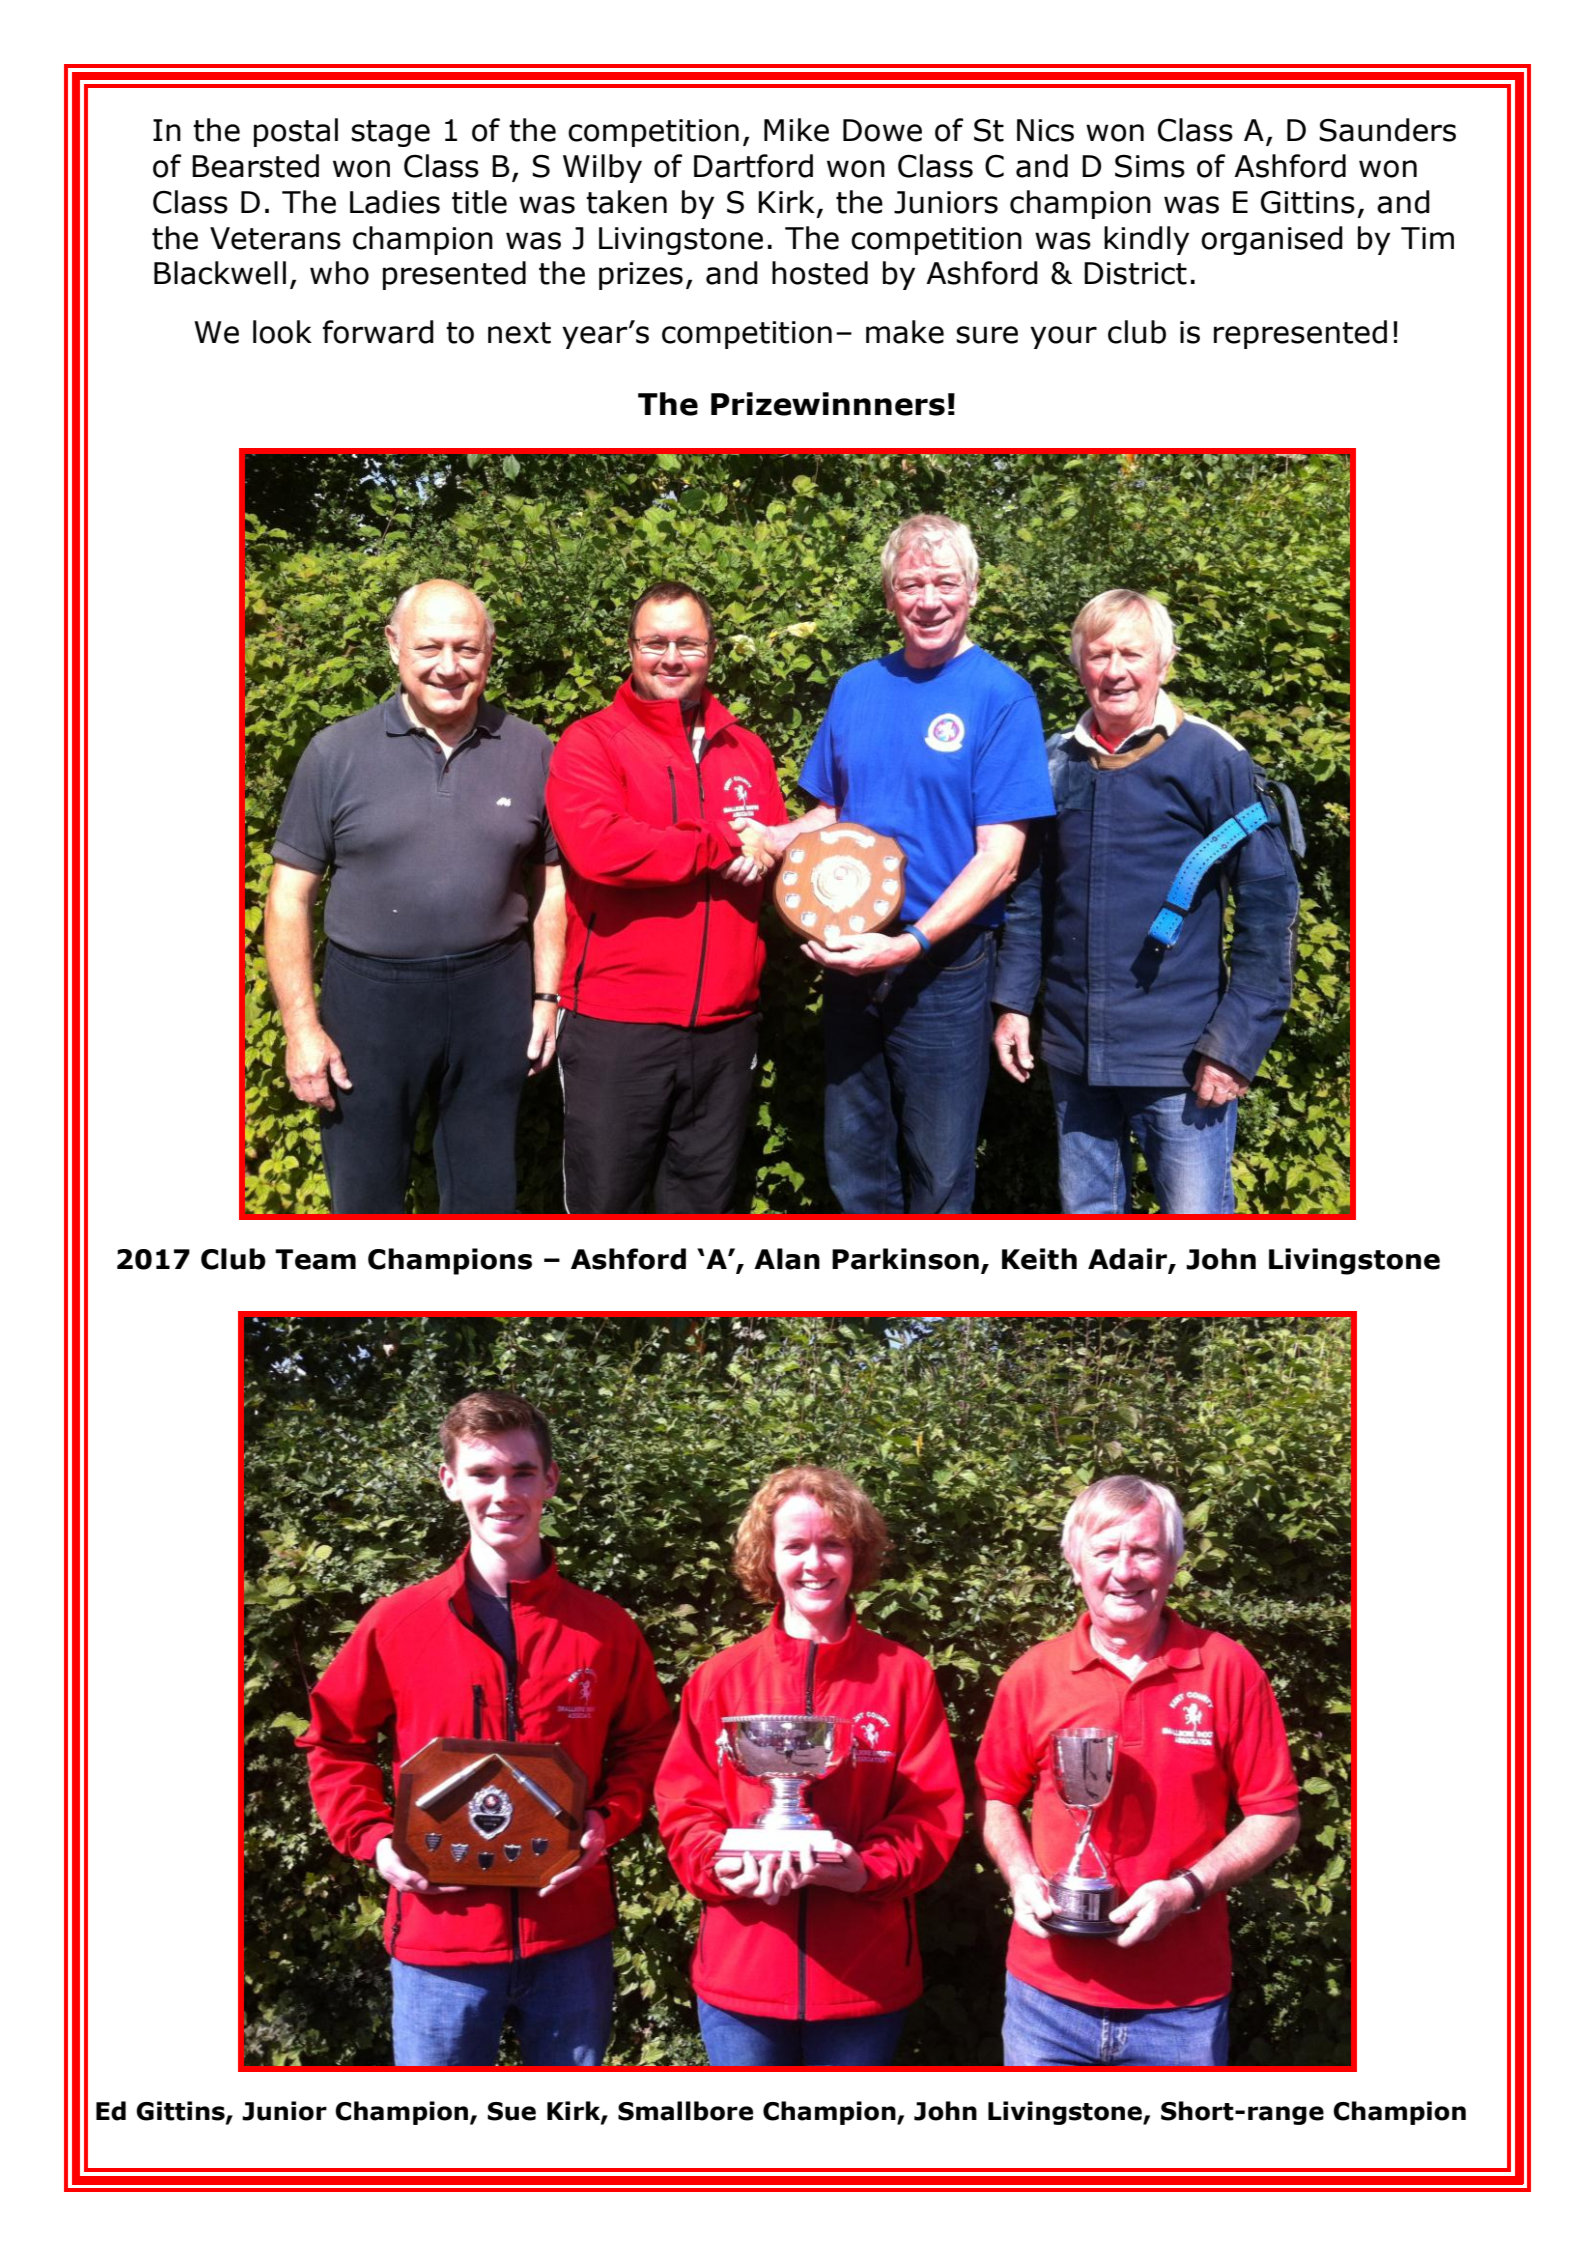  I want to click on Parkinson, so click(905, 1259).
